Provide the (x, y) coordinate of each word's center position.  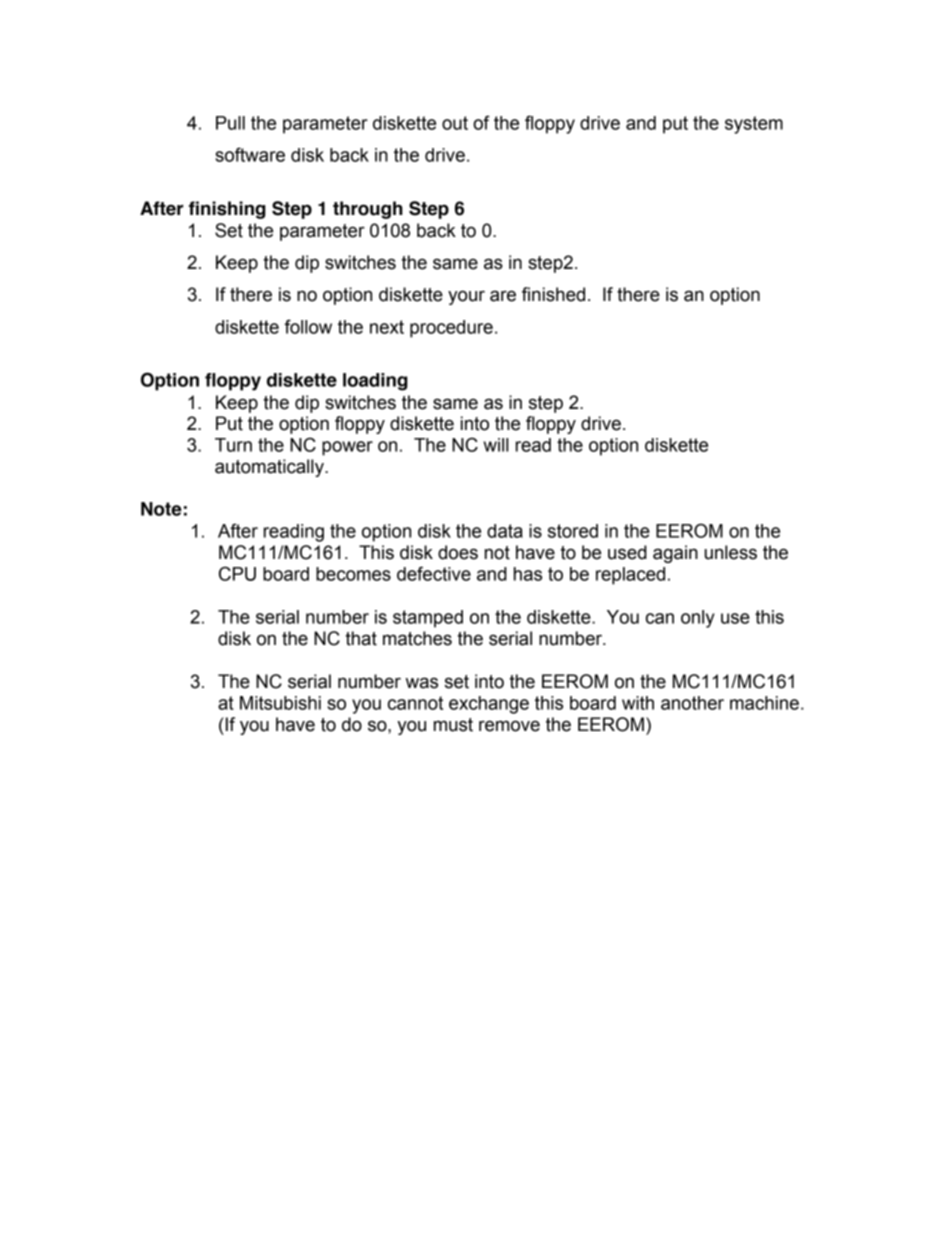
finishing (227, 210)
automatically (270, 468)
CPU (237, 573)
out (455, 123)
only (698, 619)
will (495, 445)
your (466, 297)
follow (308, 326)
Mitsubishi (280, 703)
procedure (451, 329)
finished (553, 294)
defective (434, 573)
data (505, 531)
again (675, 554)
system (754, 125)
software (250, 154)
